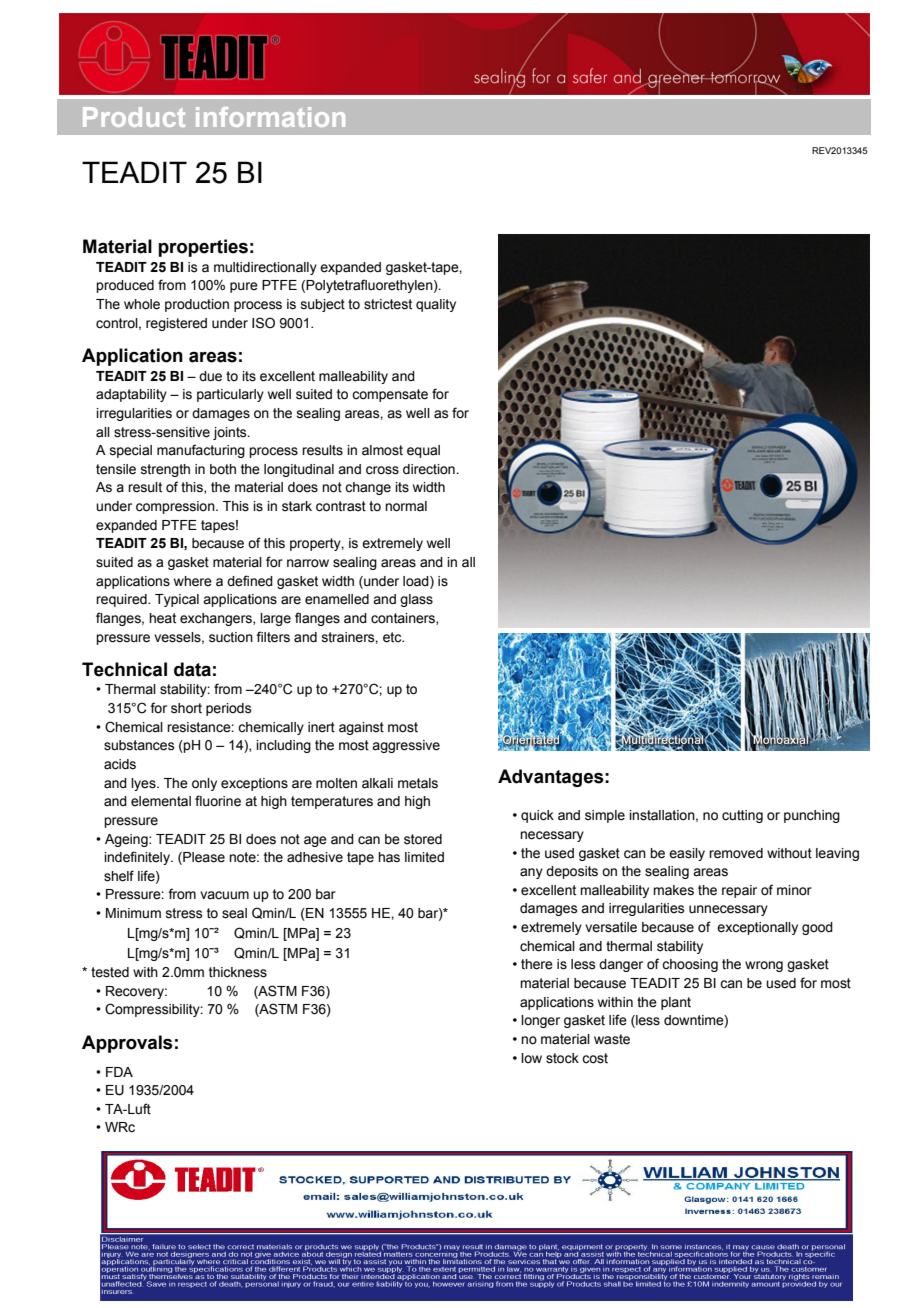 The width and height of the screenshot is (924, 1308). What do you see at coordinates (388, 304) in the screenshot?
I see `strictest` at bounding box center [388, 304].
